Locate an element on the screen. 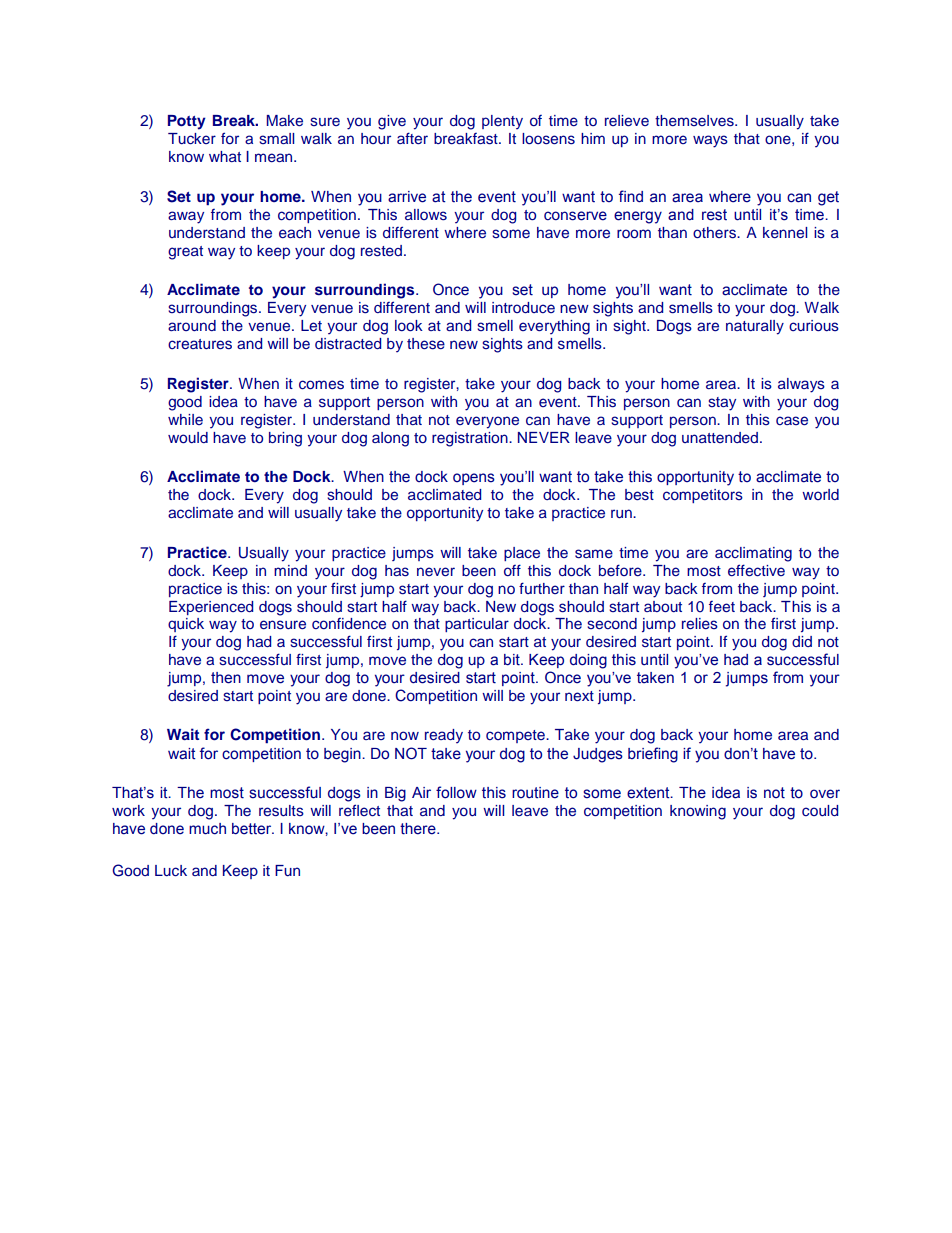 This screenshot has height=1233, width=952. stay is located at coordinates (722, 404).
